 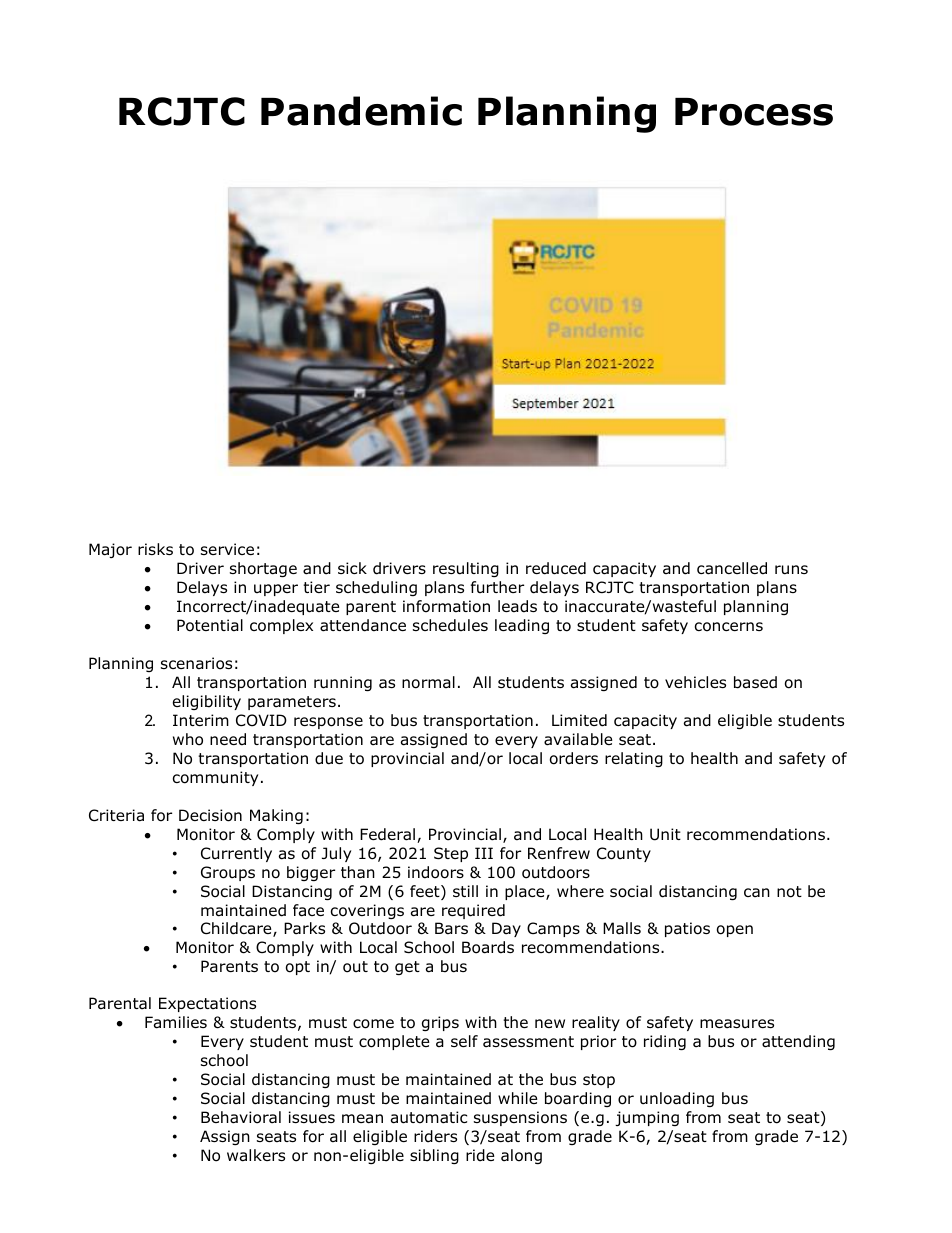 I want to click on Process, so click(x=754, y=112).
